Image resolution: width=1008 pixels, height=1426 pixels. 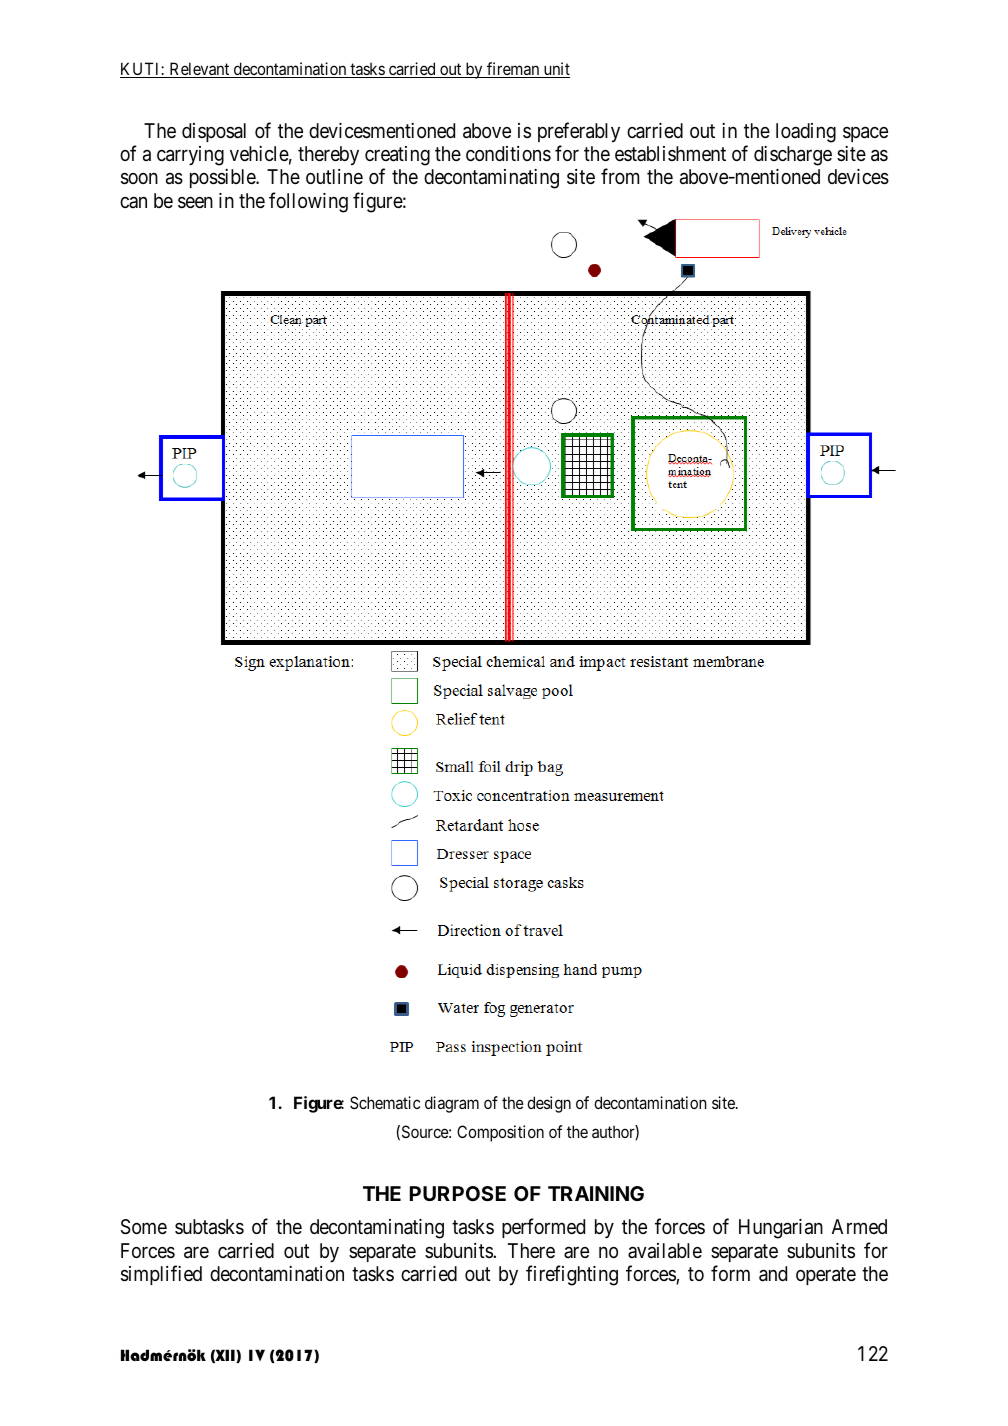 What do you see at coordinates (806, 133) in the image?
I see `loading` at bounding box center [806, 133].
